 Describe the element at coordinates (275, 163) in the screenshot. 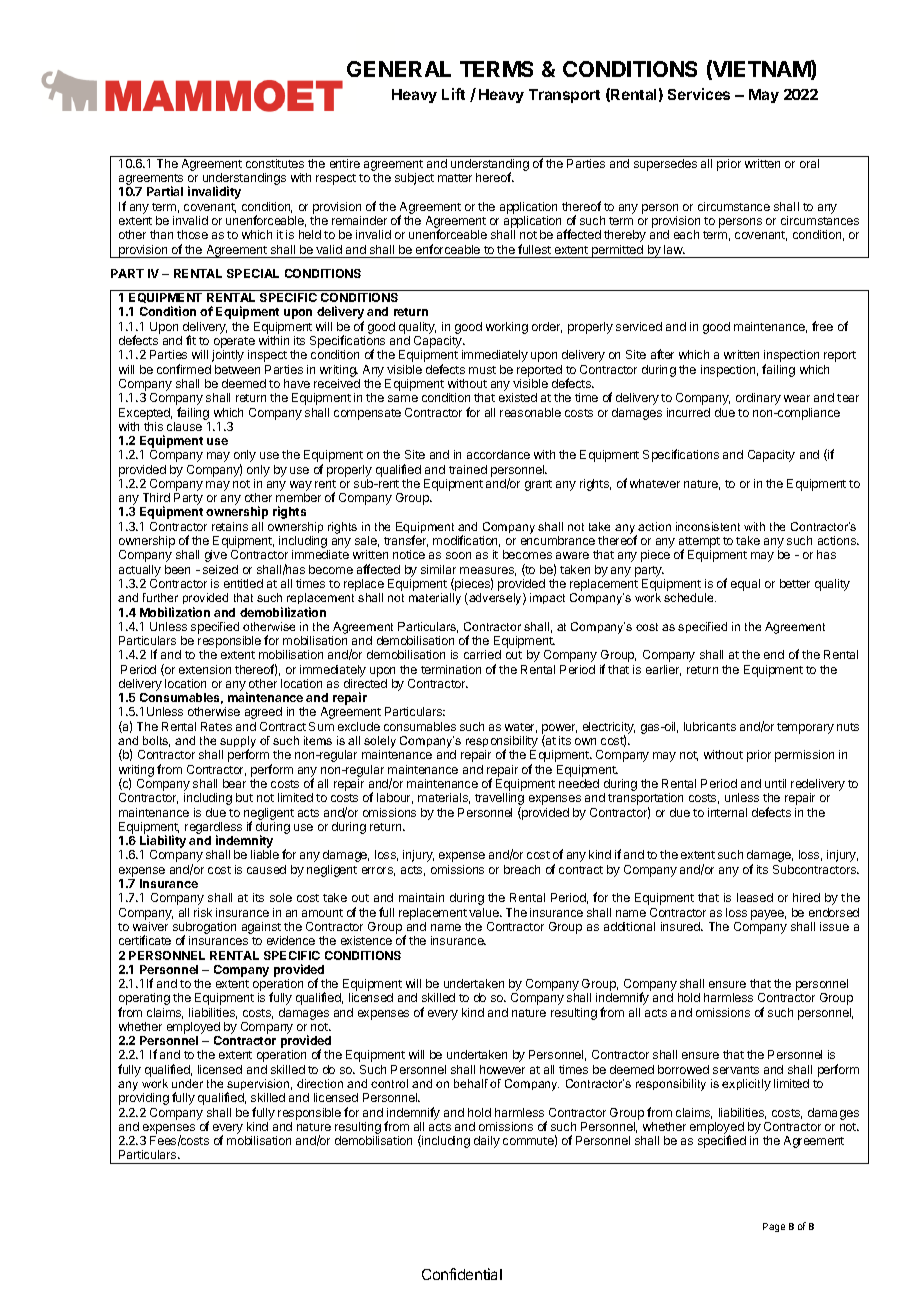

I see `constitutes` at that location.
